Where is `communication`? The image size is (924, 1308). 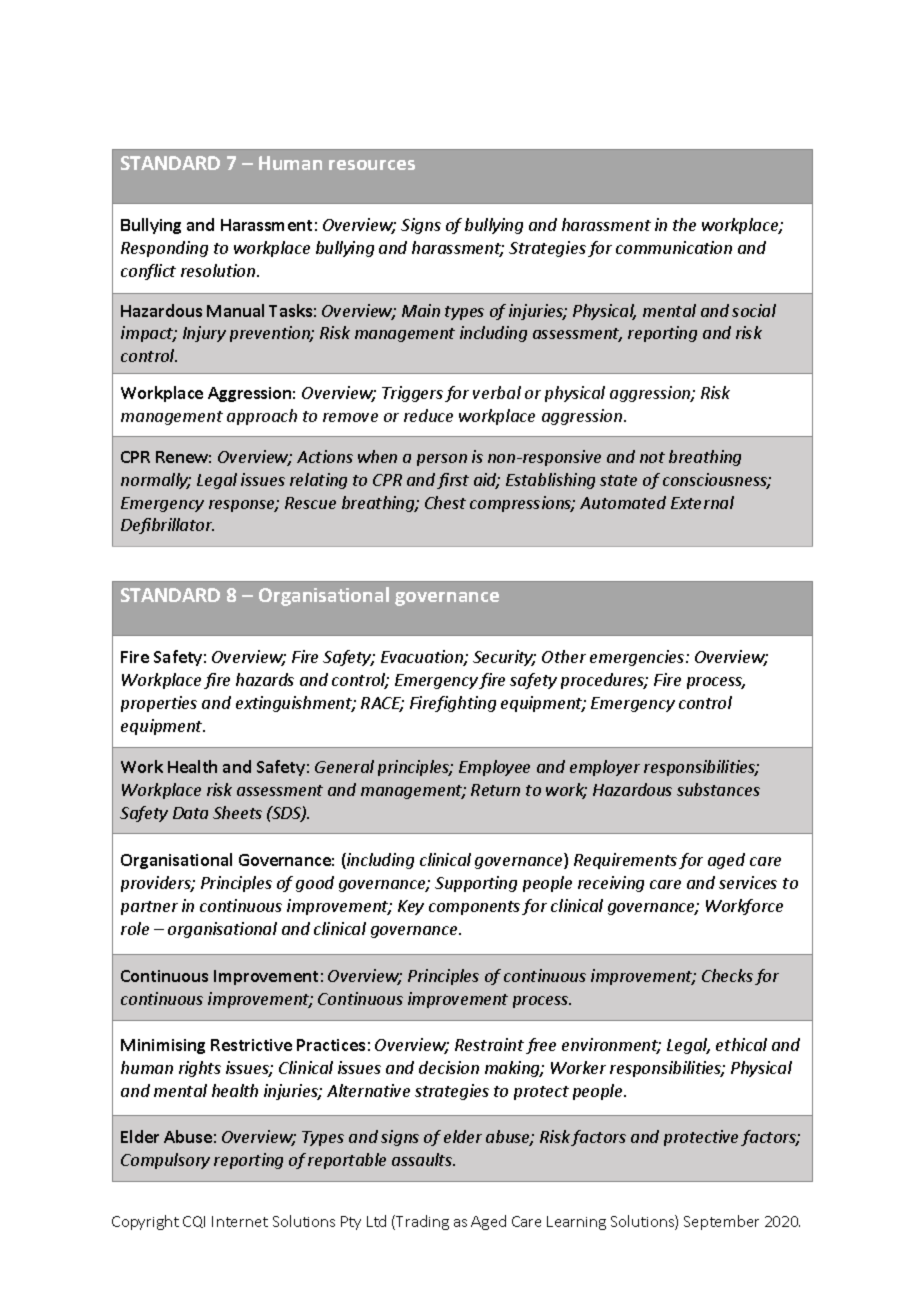 communication is located at coordinates (674, 247).
